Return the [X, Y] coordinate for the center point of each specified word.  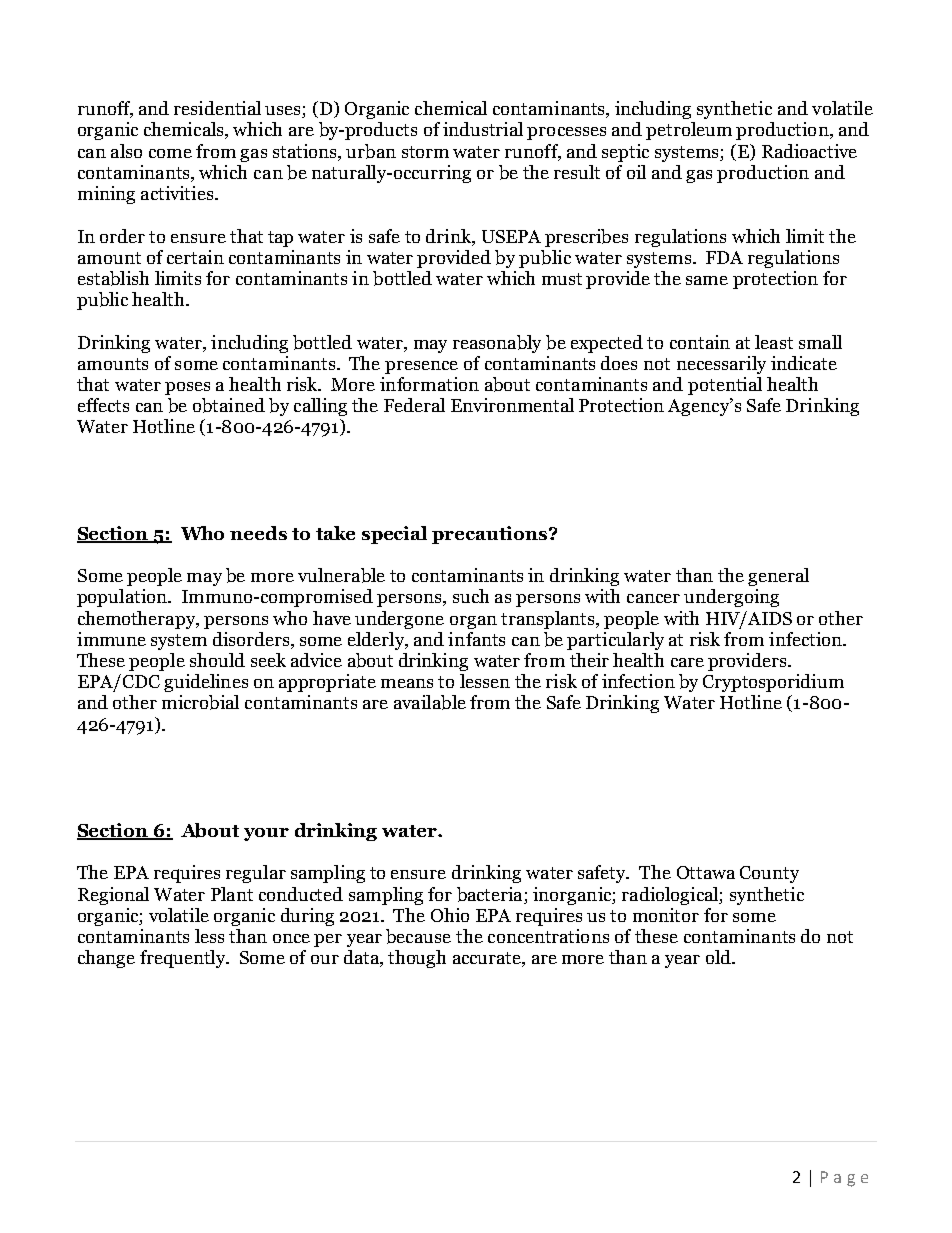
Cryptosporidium [773, 683]
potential [725, 386]
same [707, 280]
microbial [200, 702]
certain [195, 257]
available [430, 702]
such [471, 596]
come [170, 153]
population [123, 598]
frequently [184, 959]
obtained [229, 405]
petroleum [689, 131]
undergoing [731, 598]
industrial [483, 129]
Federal [414, 405]
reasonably [497, 344]
